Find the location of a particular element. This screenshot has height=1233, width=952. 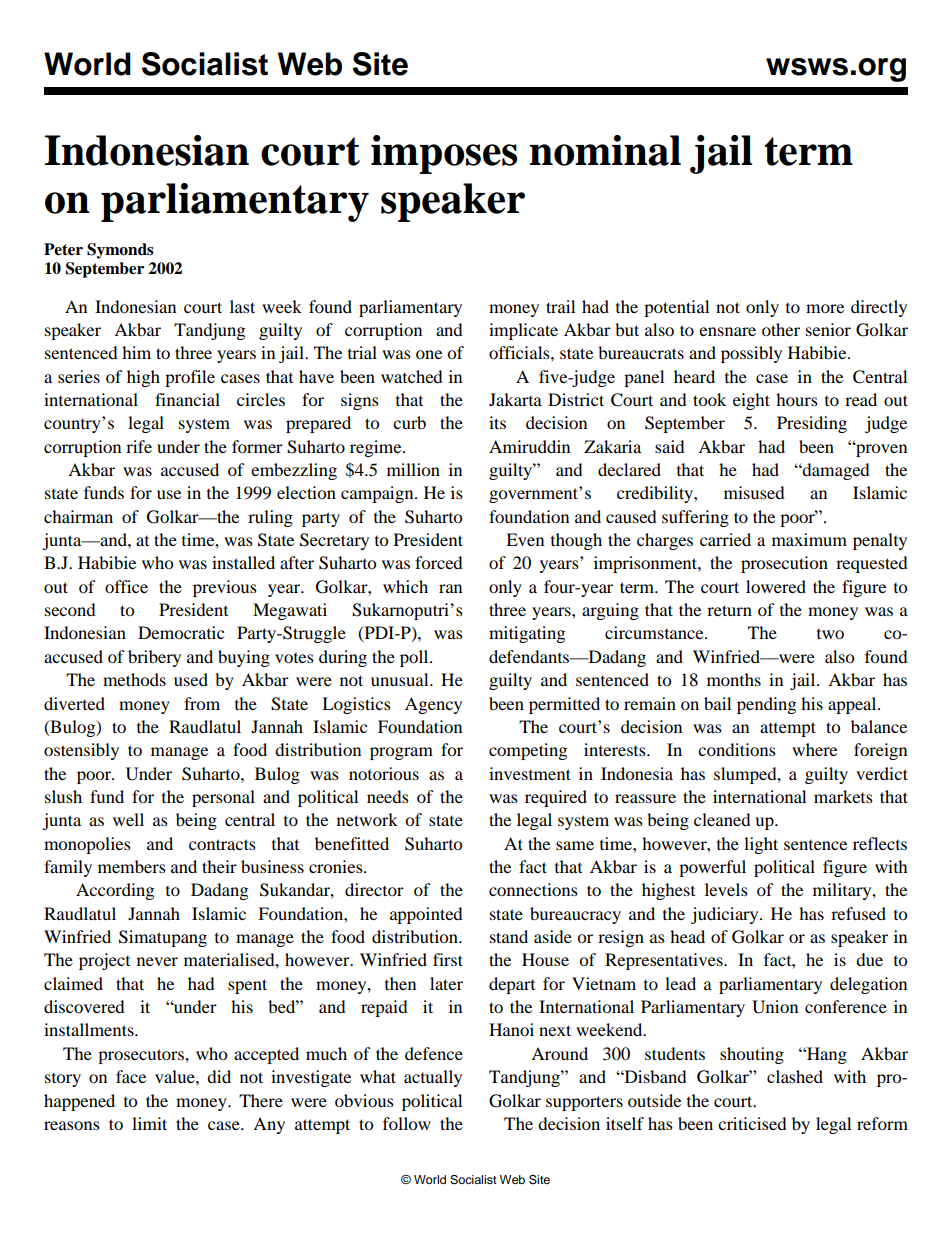

Symonds is located at coordinates (120, 251).
